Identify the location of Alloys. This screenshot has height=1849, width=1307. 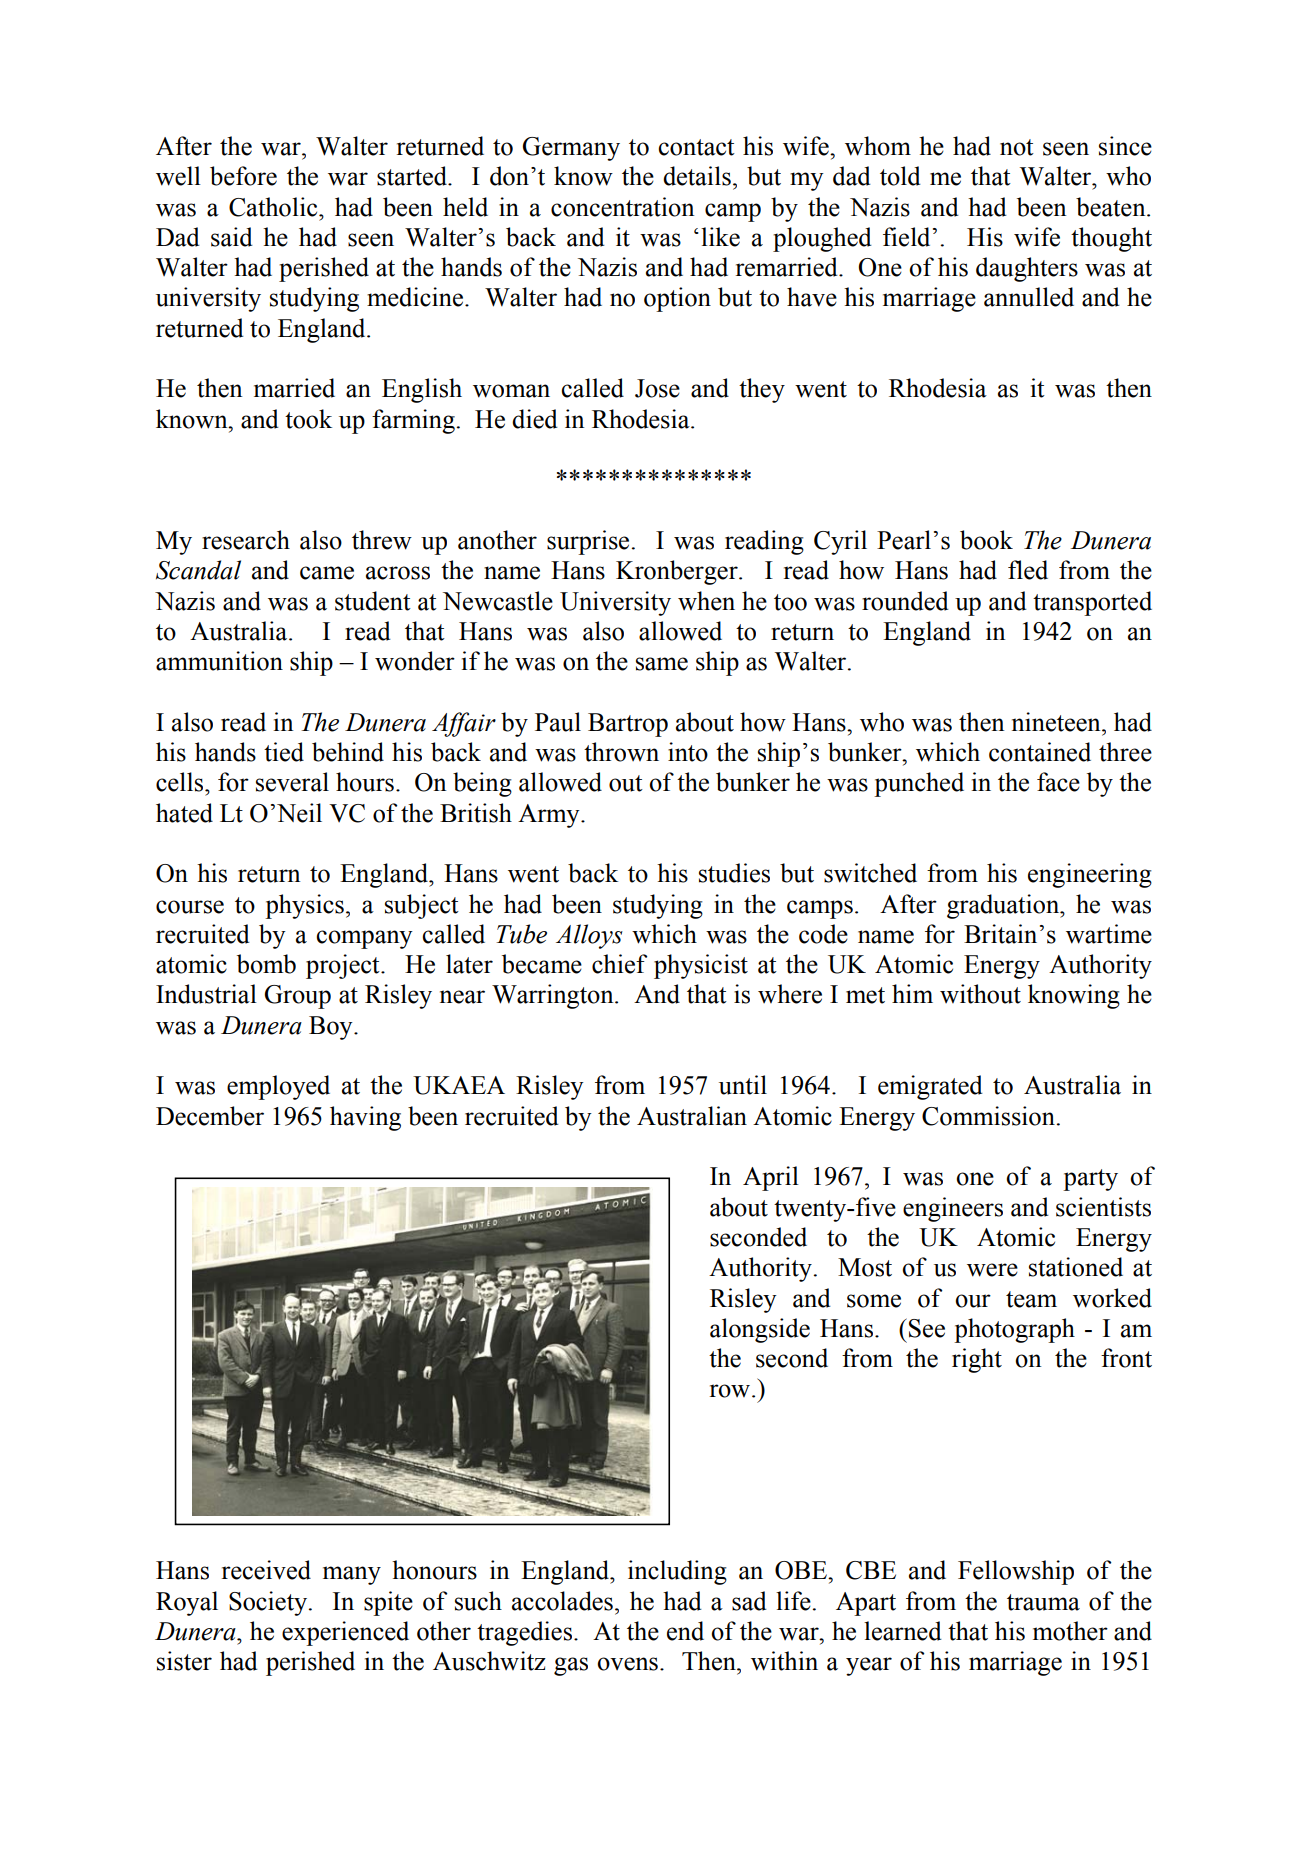
(589, 936).
